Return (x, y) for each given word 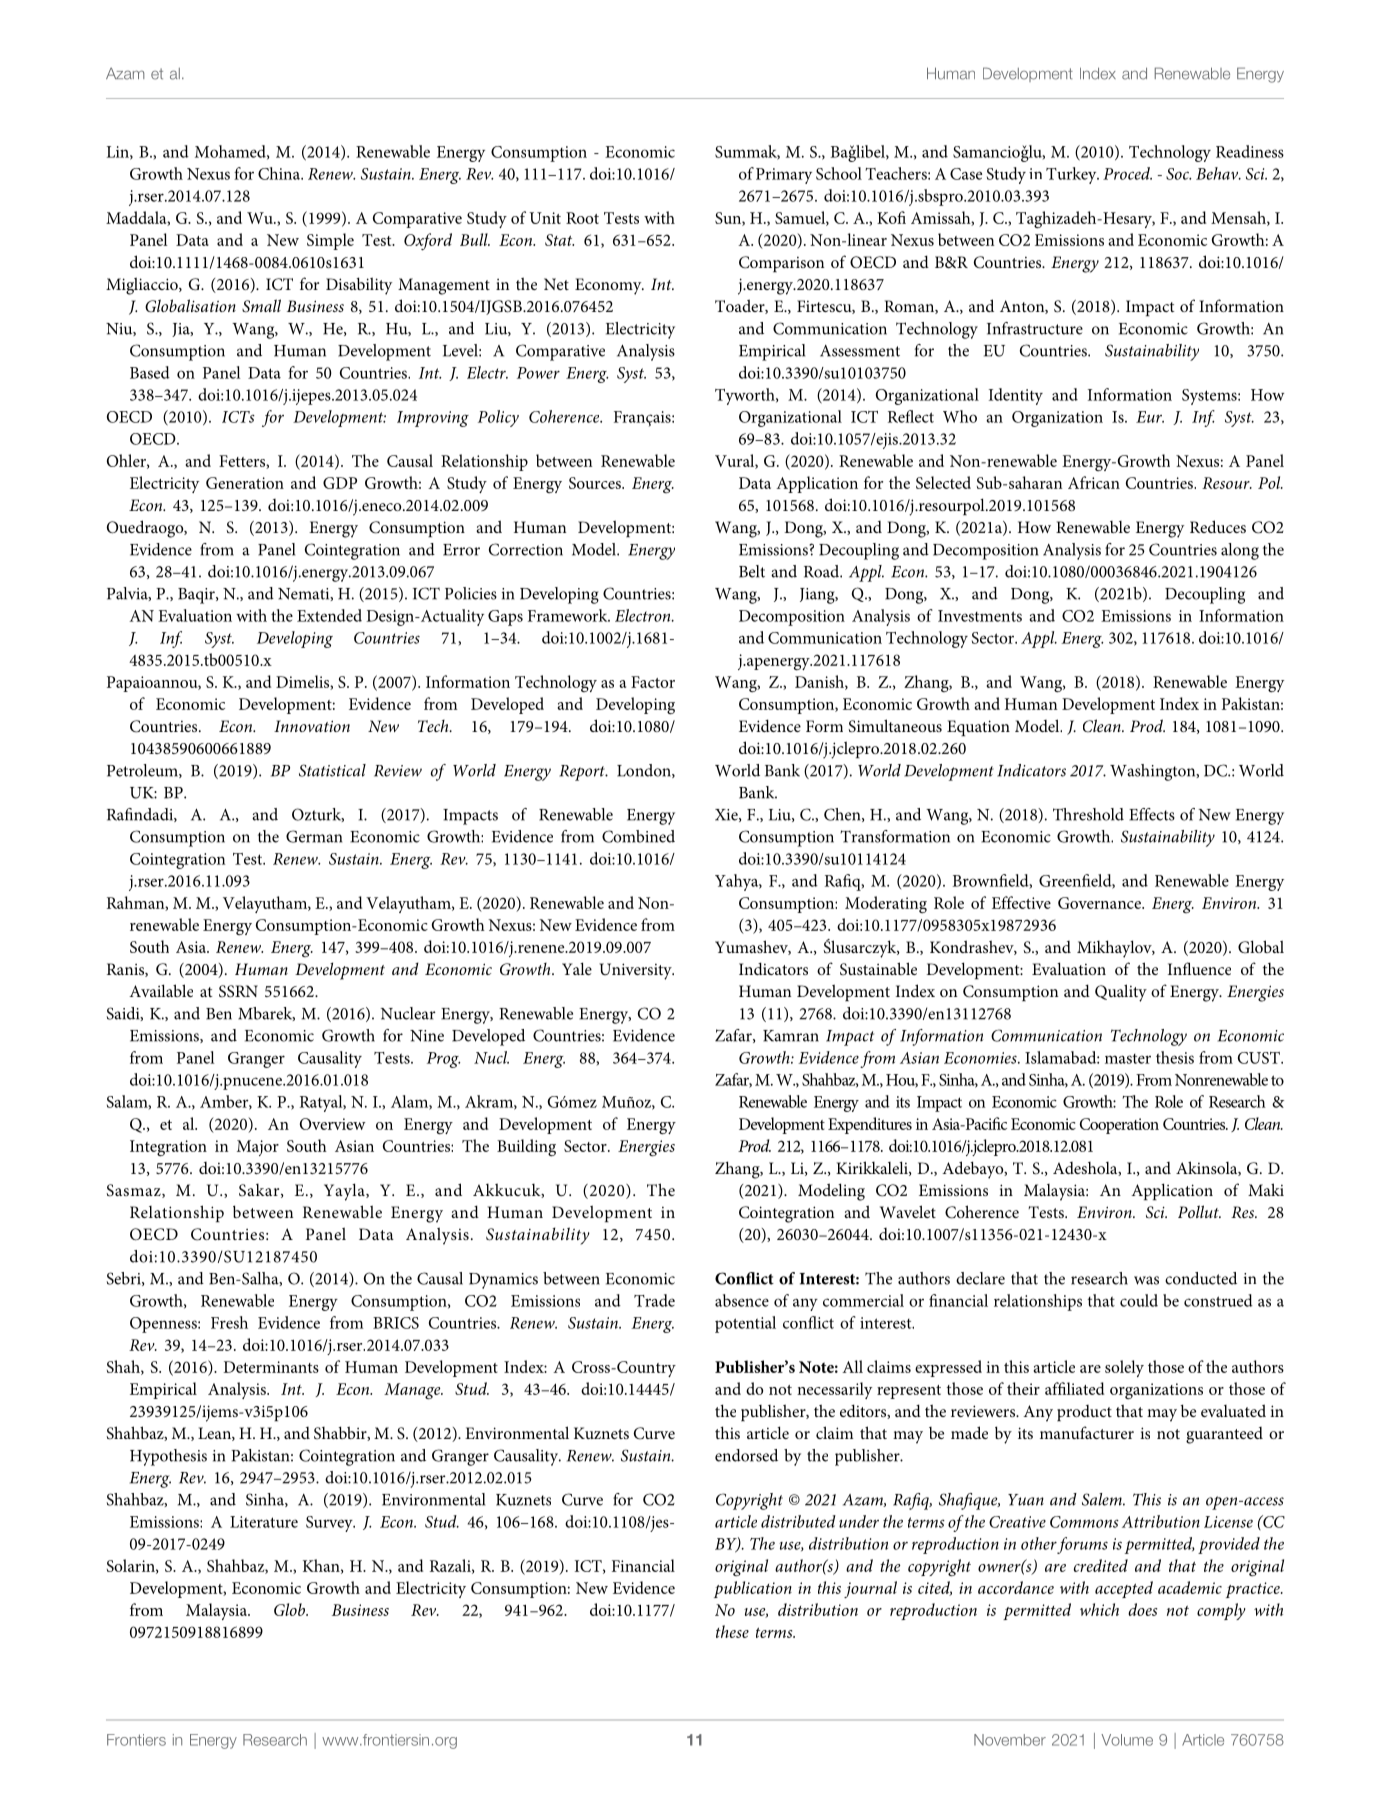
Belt (752, 571)
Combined (638, 836)
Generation (245, 483)
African (1094, 482)
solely (1124, 1368)
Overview (333, 1124)
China (280, 173)
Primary (784, 176)
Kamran (791, 1036)
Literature (264, 1522)
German (314, 836)
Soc (1178, 174)
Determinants (271, 1367)
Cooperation (1119, 1126)
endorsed (746, 1455)
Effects (1152, 814)
